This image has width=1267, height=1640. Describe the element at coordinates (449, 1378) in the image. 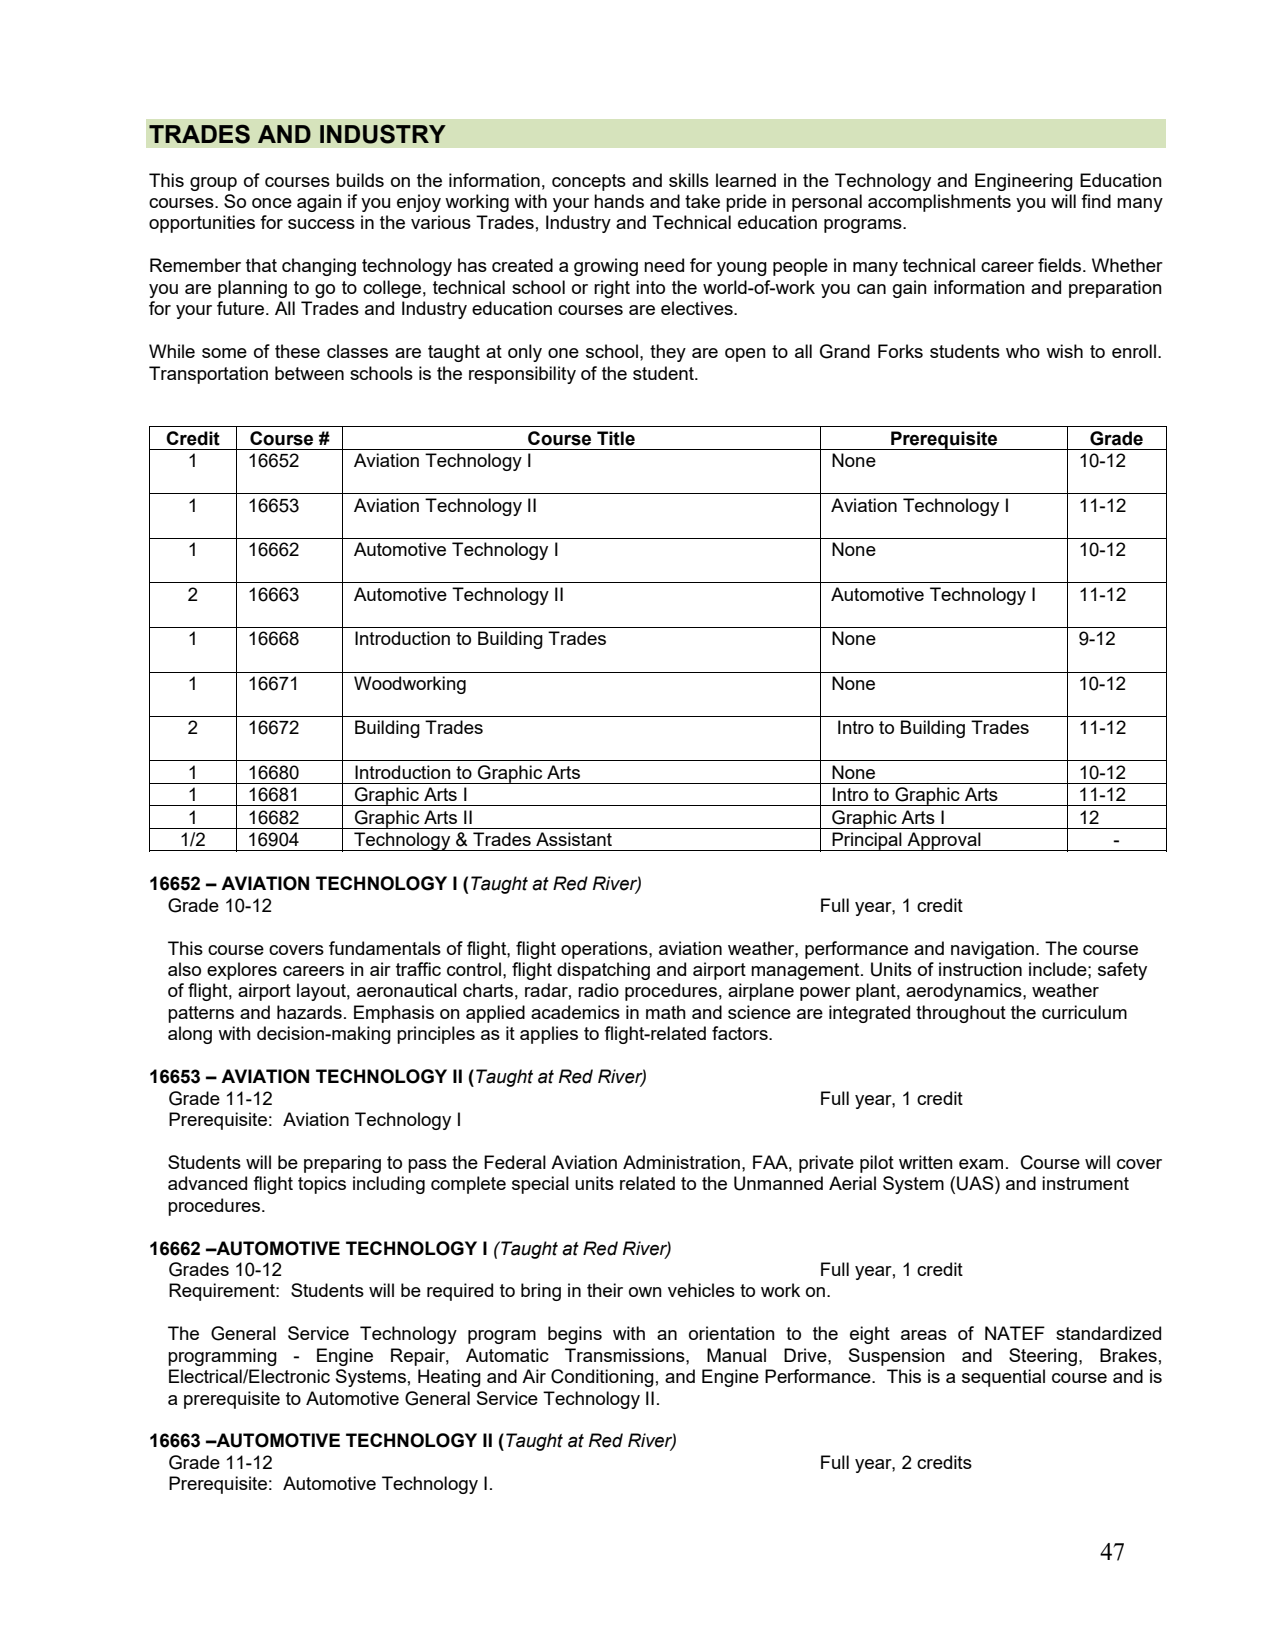

I see `Heating` at that location.
